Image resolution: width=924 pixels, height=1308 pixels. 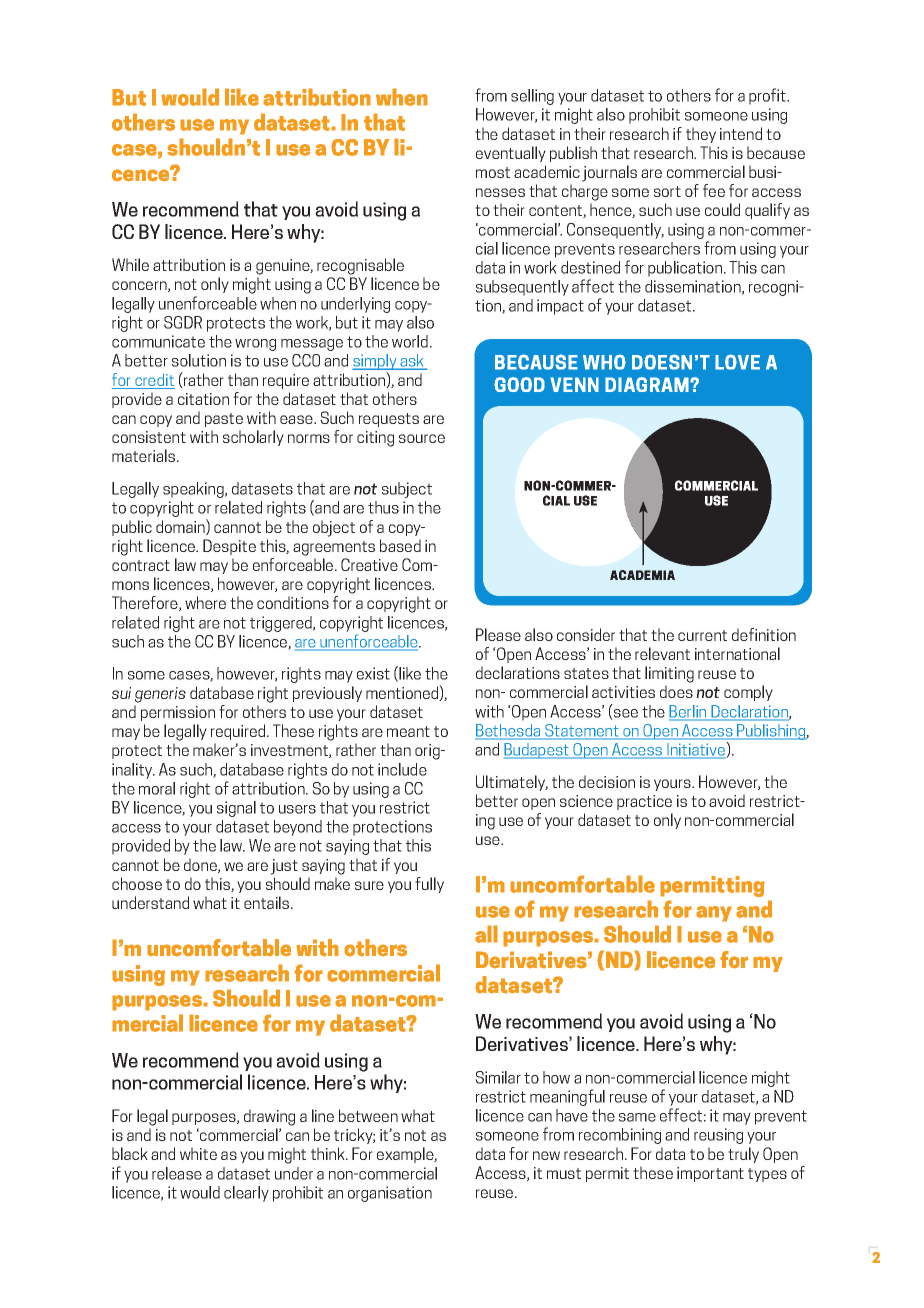 What do you see at coordinates (373, 673) in the document?
I see `exist` at bounding box center [373, 673].
